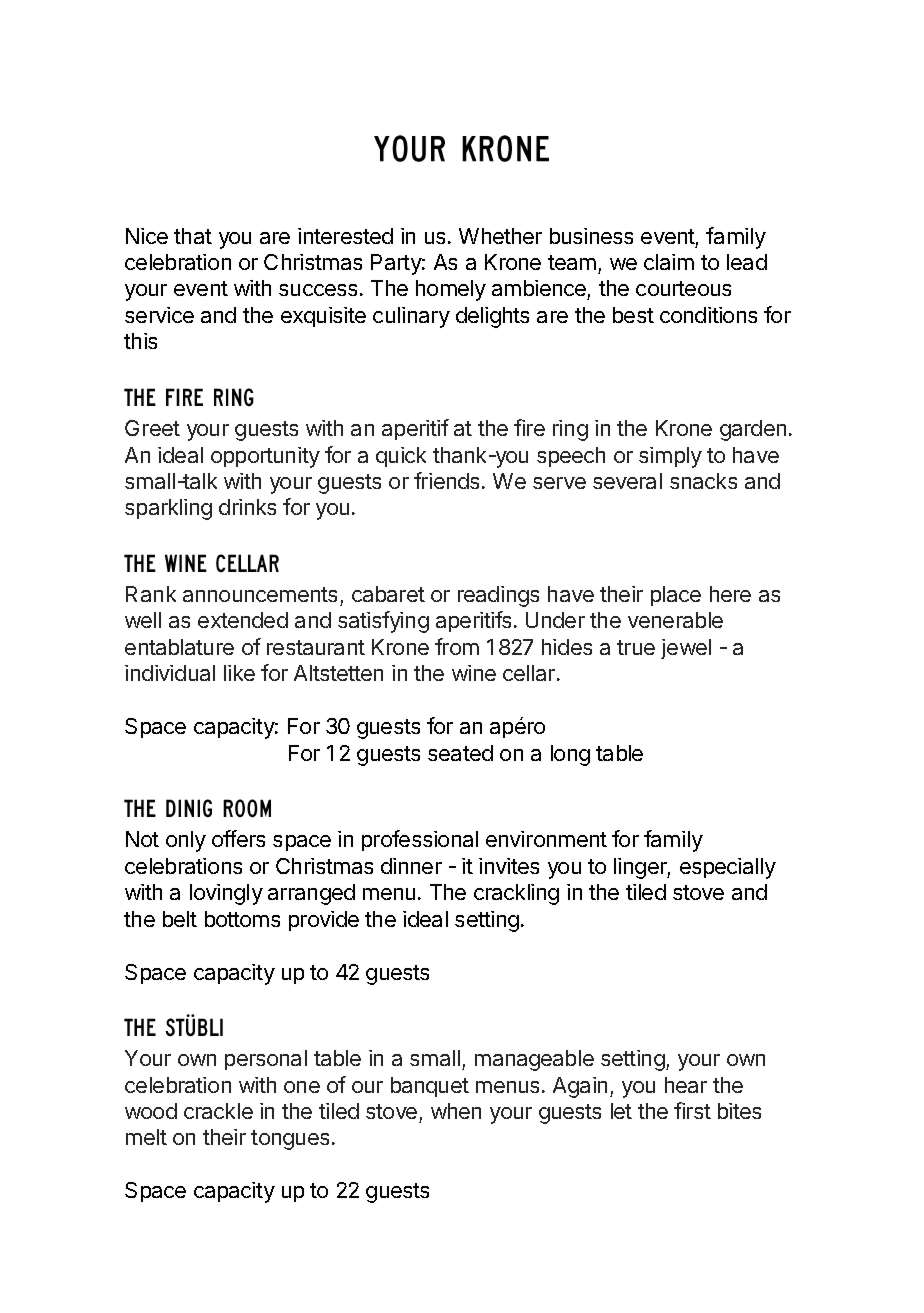  Describe the element at coordinates (728, 868) in the page. I see `especially` at that location.
